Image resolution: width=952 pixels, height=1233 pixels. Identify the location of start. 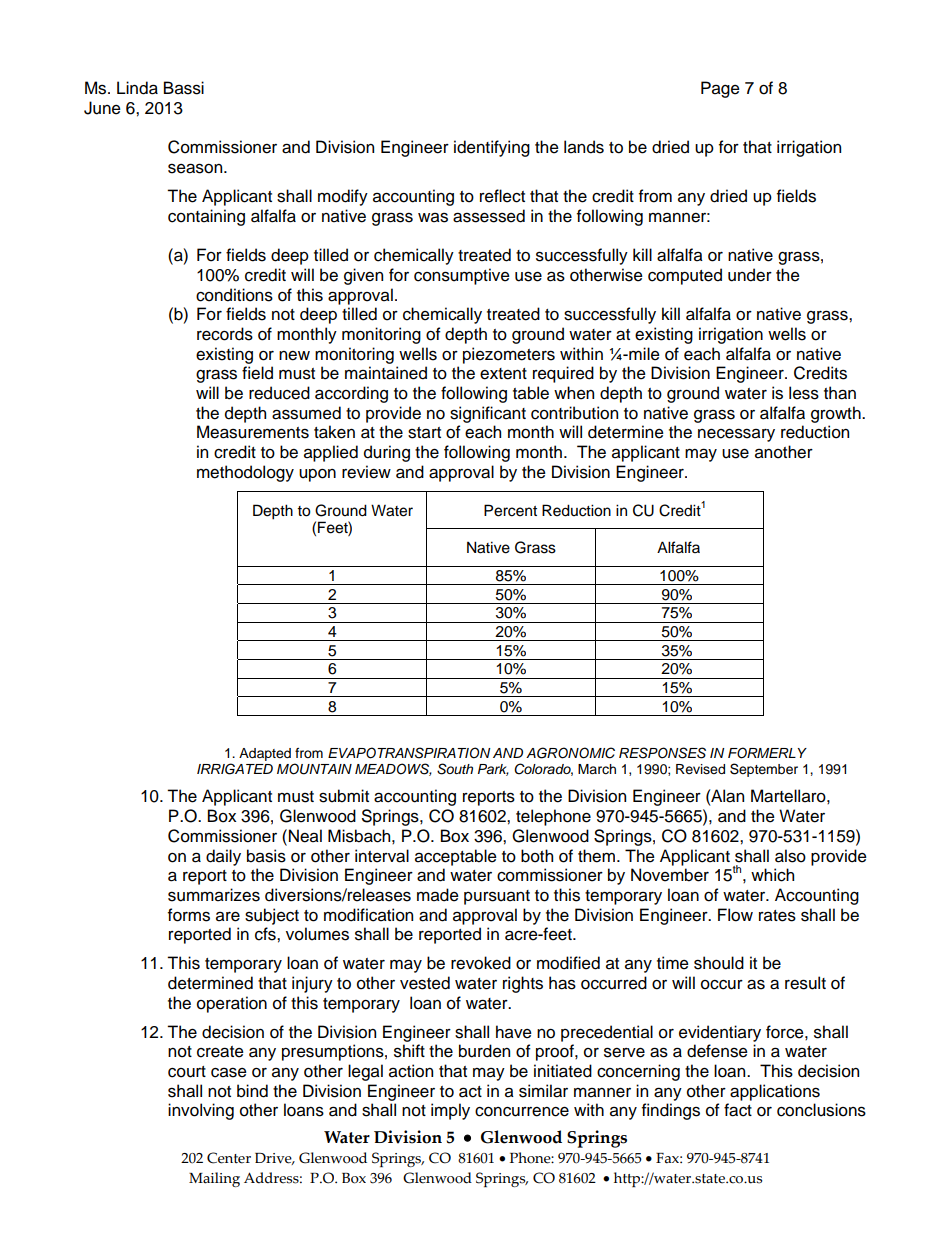
(424, 433).
